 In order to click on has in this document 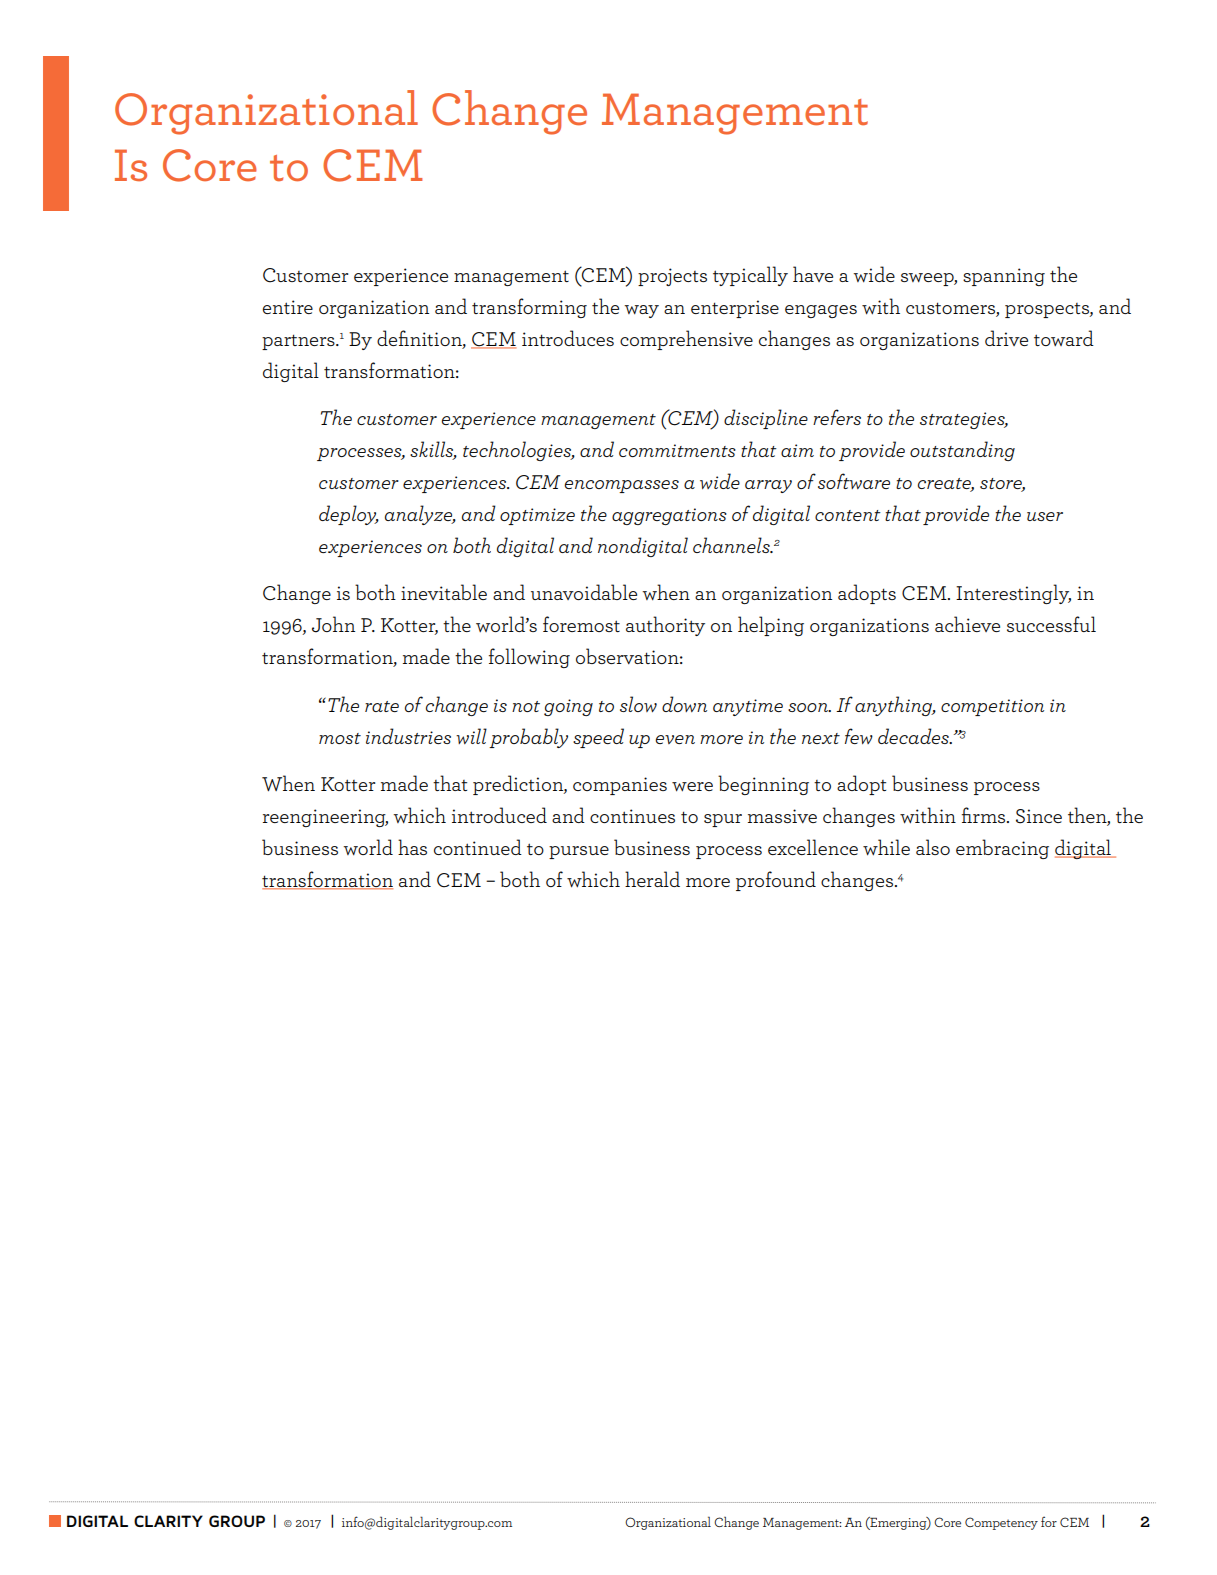, I will do `click(412, 847)`.
